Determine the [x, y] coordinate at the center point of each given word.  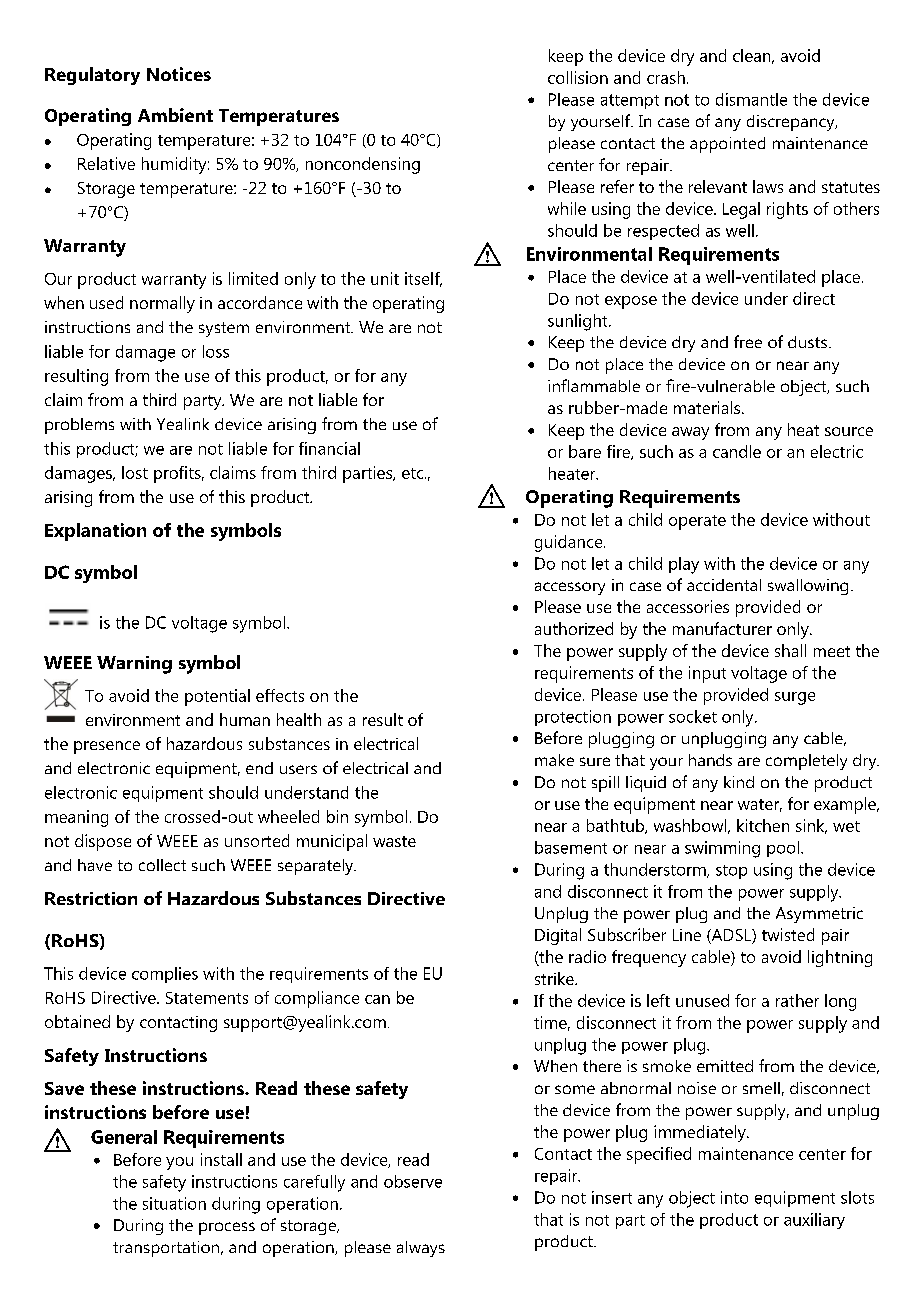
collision [578, 77]
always [421, 1249]
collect [162, 865]
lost [135, 472]
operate [697, 522]
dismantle [751, 99]
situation [174, 1203]
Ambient [175, 115]
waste [394, 841]
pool [783, 849]
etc [414, 473]
